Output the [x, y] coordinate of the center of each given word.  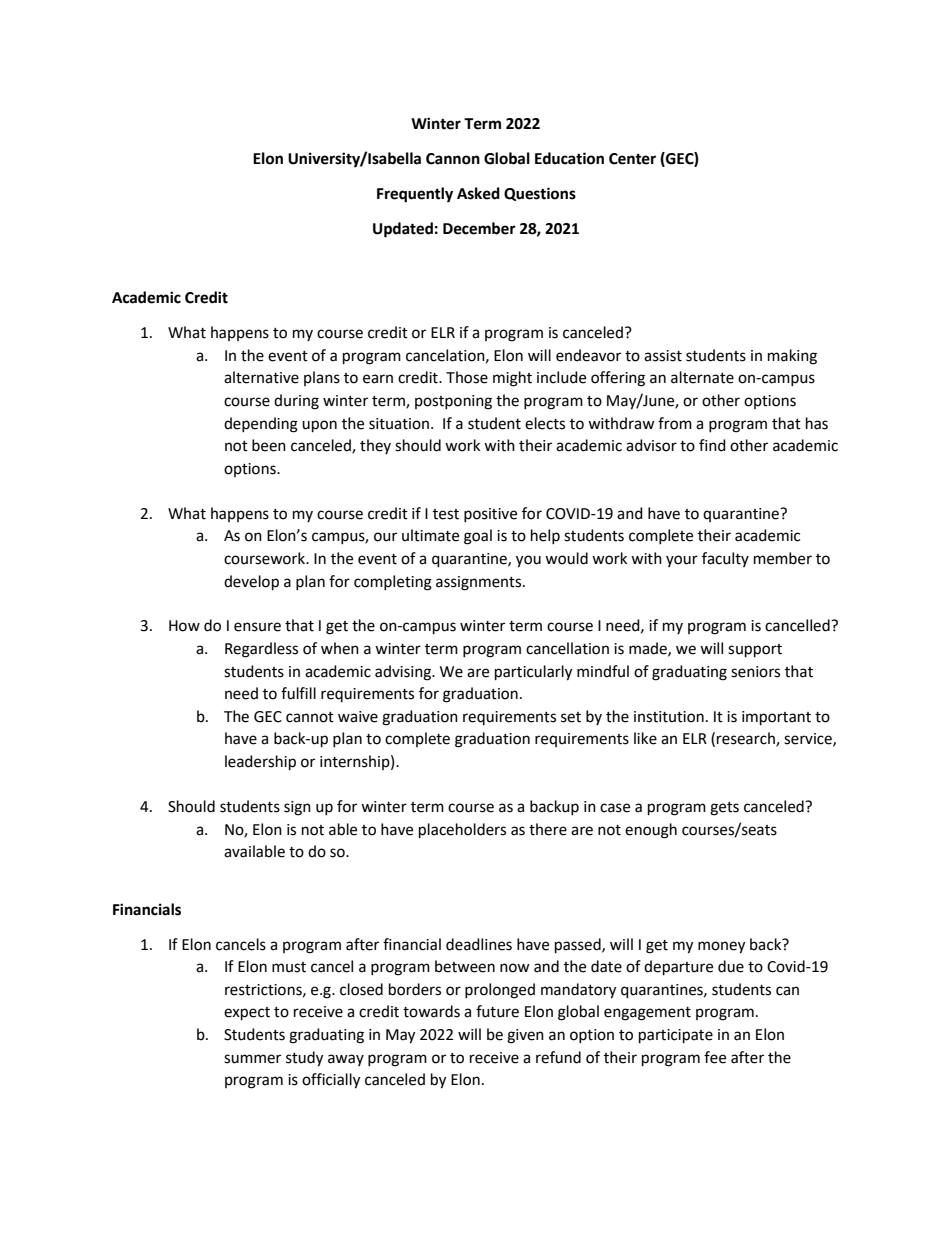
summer [252, 1059]
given [525, 1036]
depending [261, 425]
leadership [260, 763]
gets [724, 809]
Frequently [415, 195]
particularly [533, 673]
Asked [478, 193]
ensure [257, 627]
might [512, 379]
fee [715, 1057]
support [755, 651]
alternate [702, 377]
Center [632, 159]
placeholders [462, 831]
